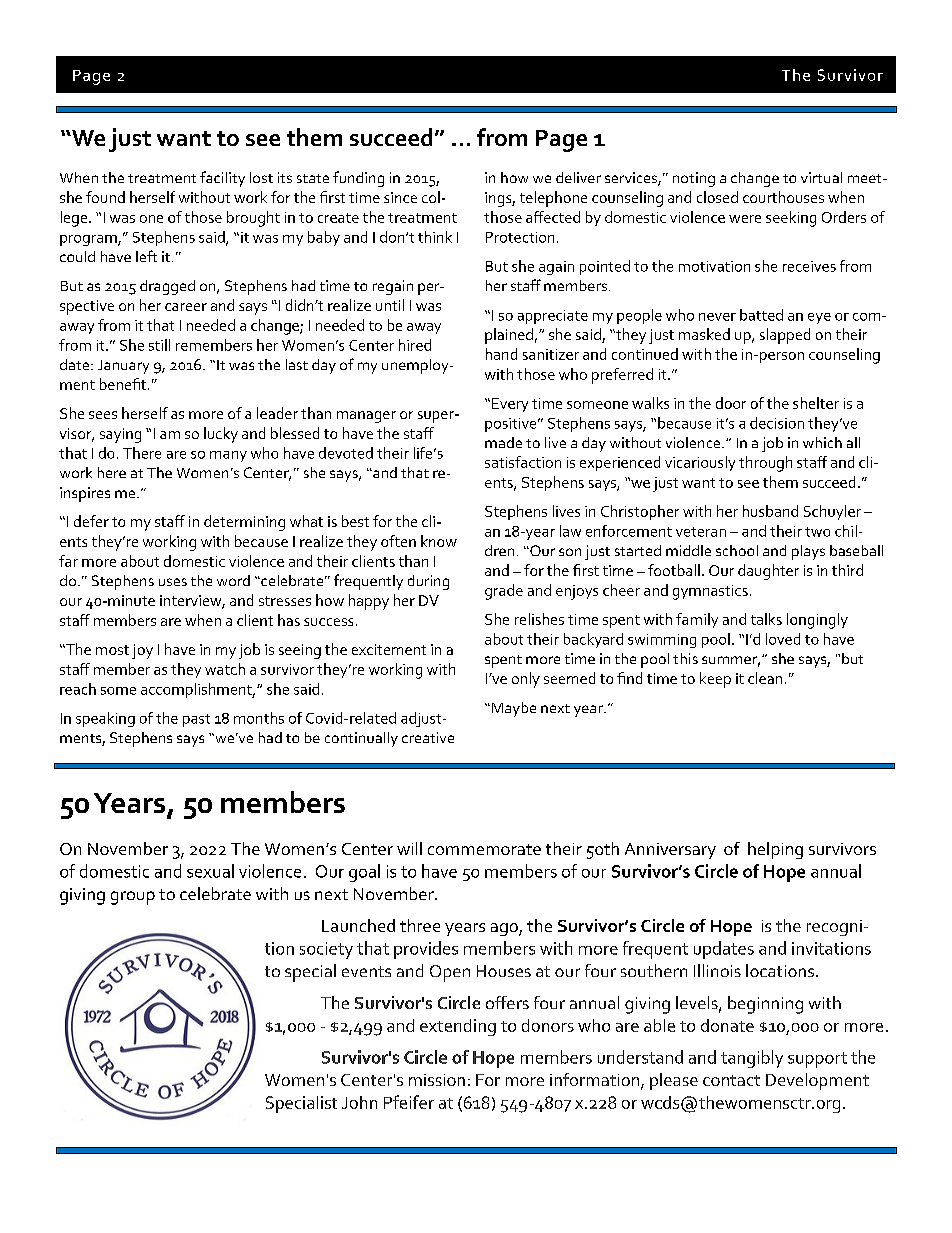  What do you see at coordinates (435, 237) in the page?
I see `think` at bounding box center [435, 237].
